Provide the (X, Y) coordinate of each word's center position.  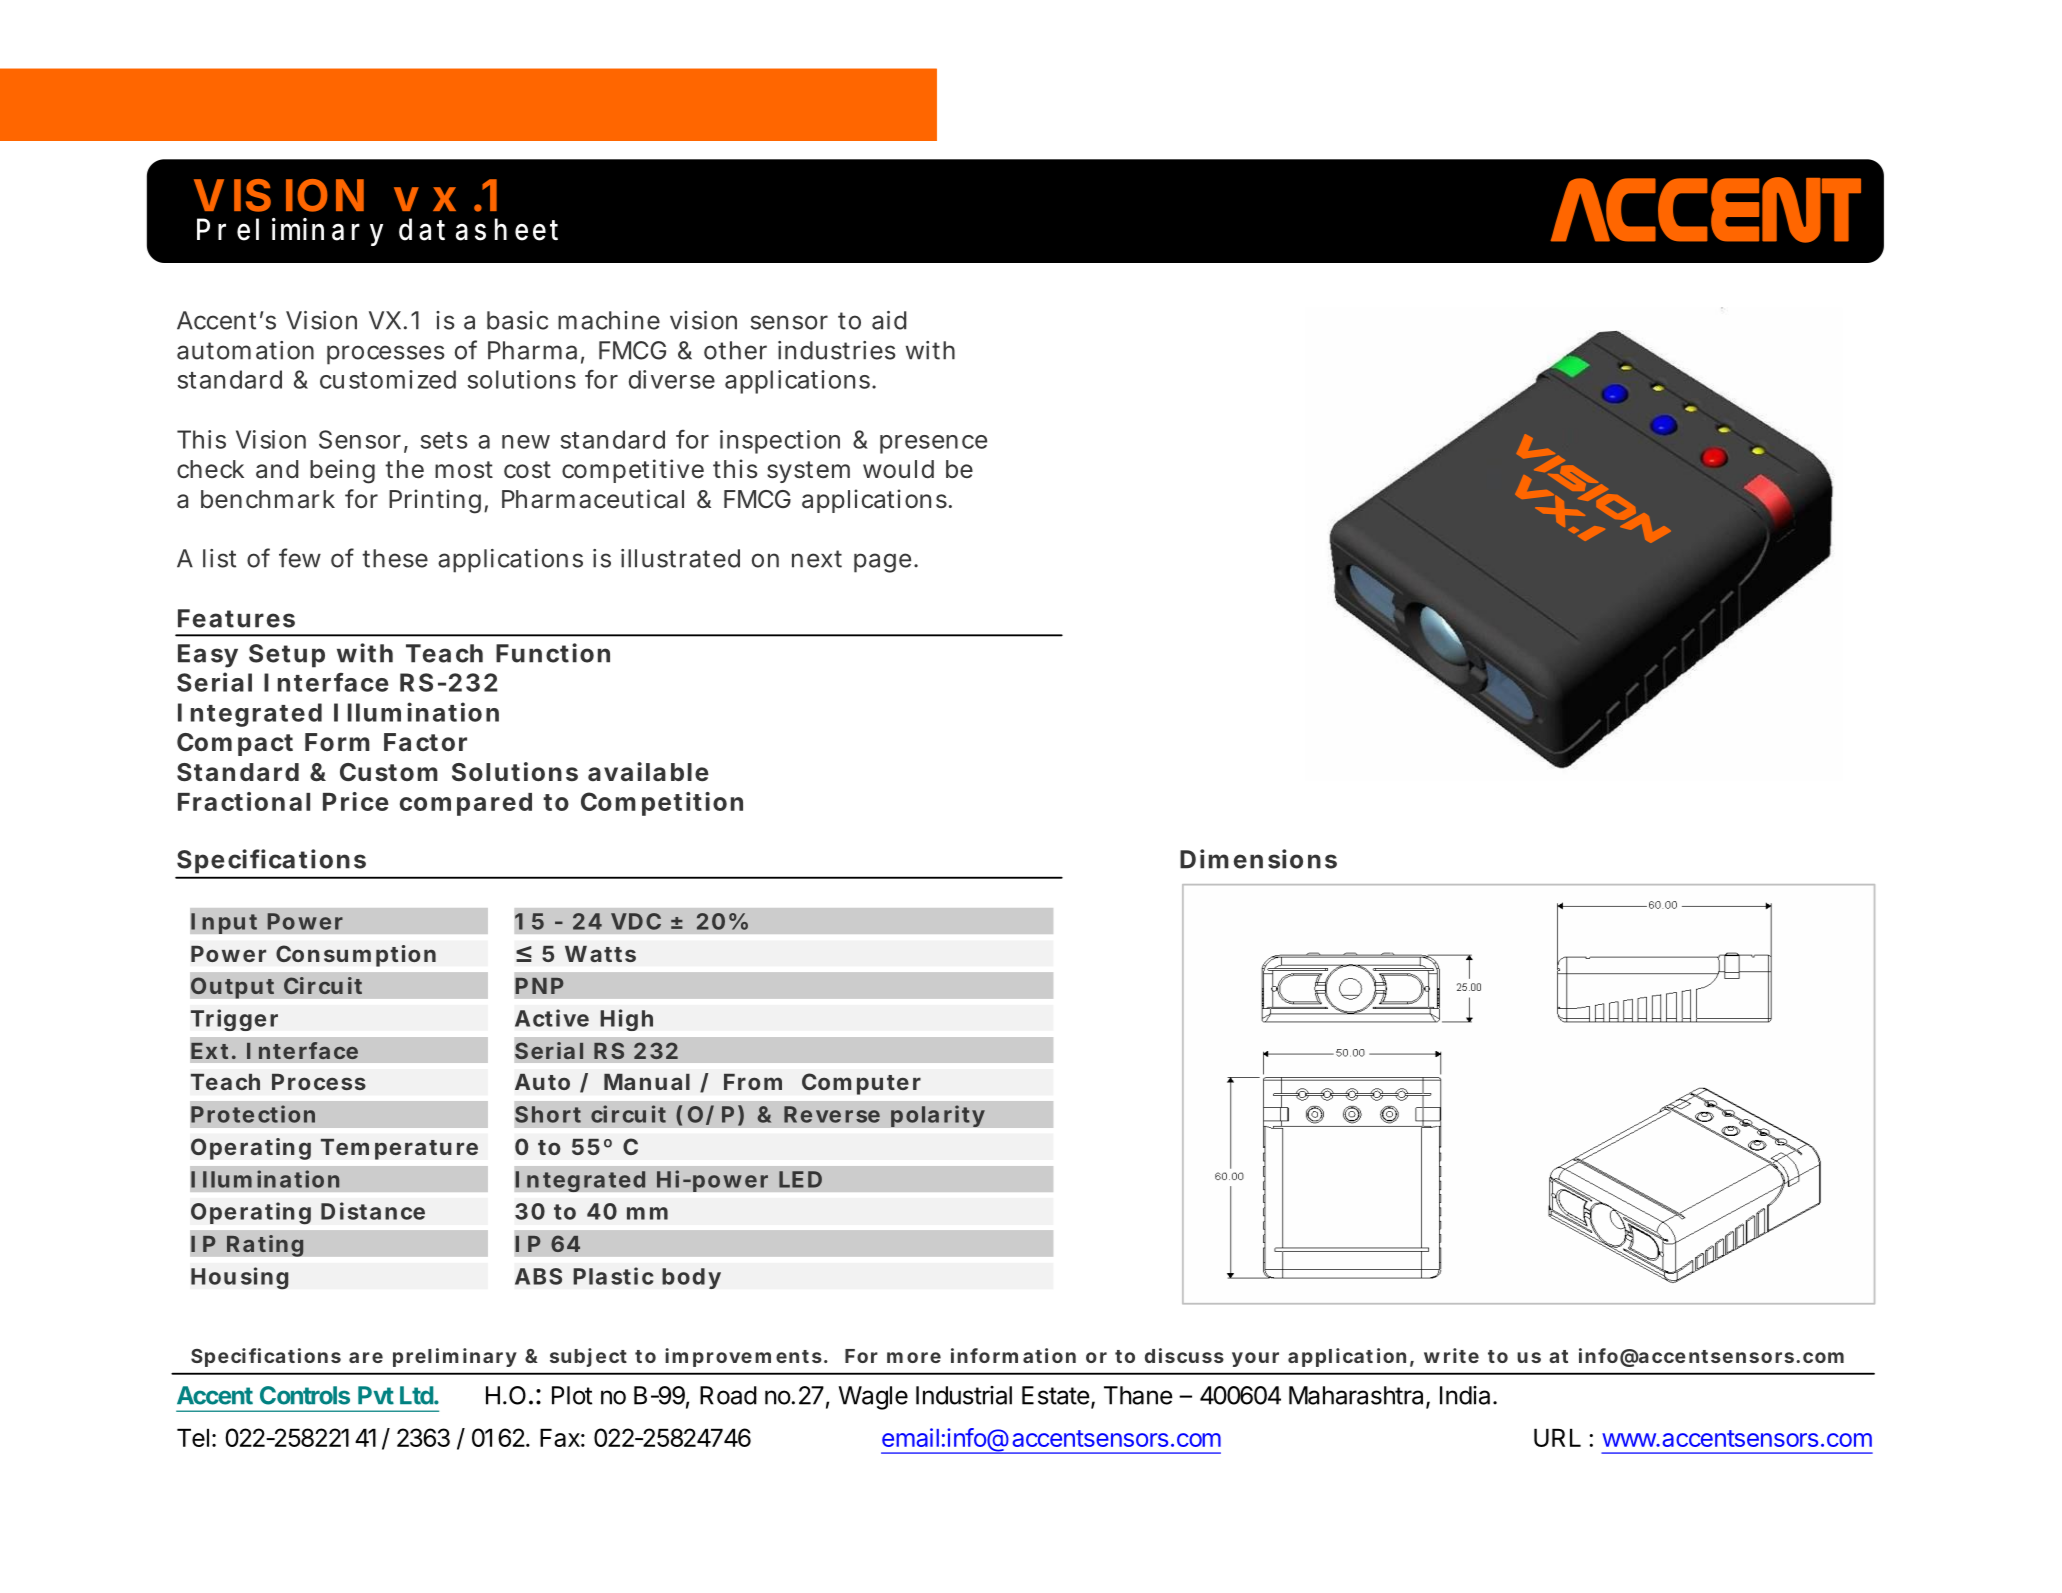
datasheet (478, 229)
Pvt (376, 1395)
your (1255, 1359)
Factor (425, 742)
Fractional (244, 801)
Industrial (964, 1395)
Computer (861, 1084)
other (735, 350)
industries (837, 350)
